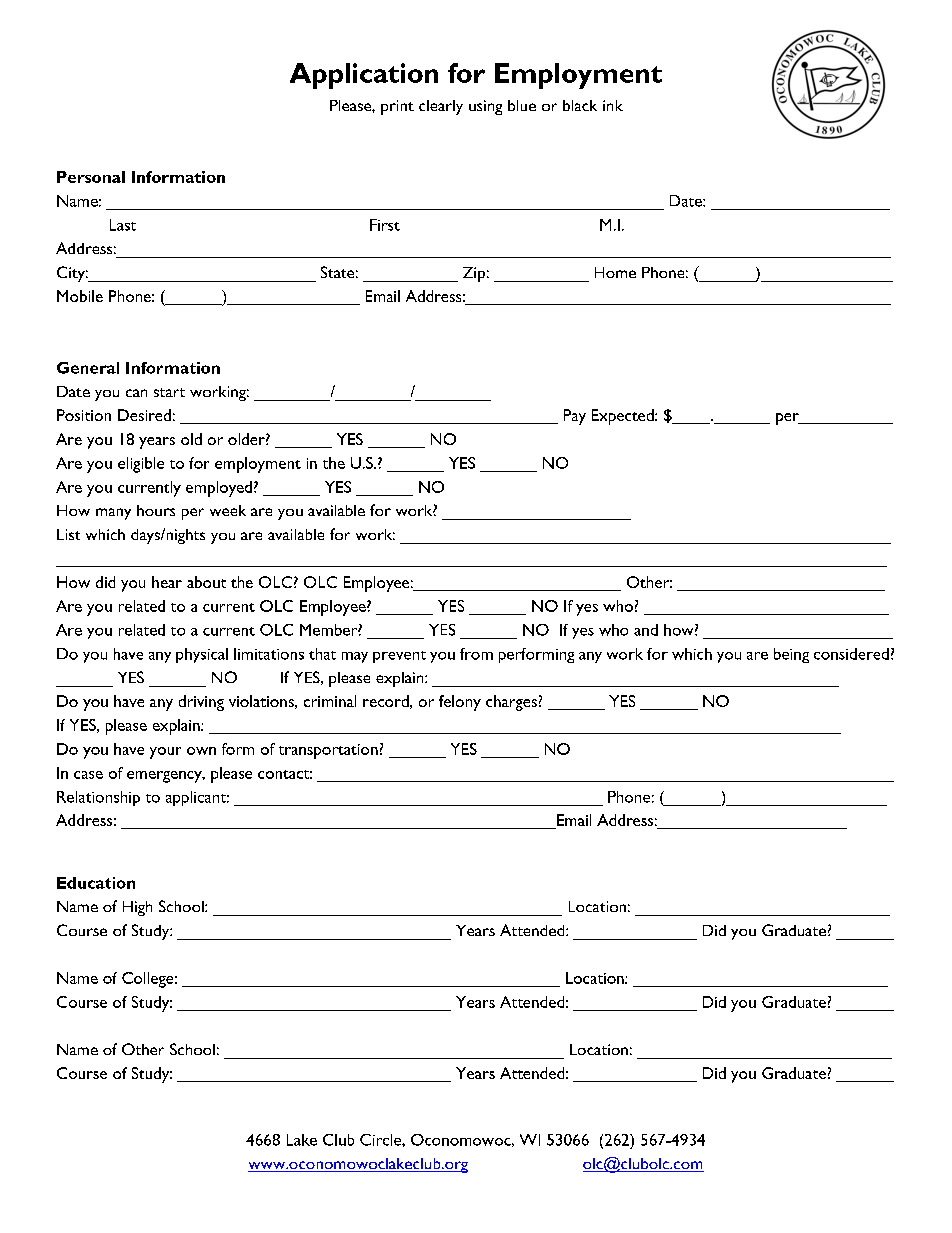  What do you see at coordinates (137, 908) in the image?
I see `High` at bounding box center [137, 908].
